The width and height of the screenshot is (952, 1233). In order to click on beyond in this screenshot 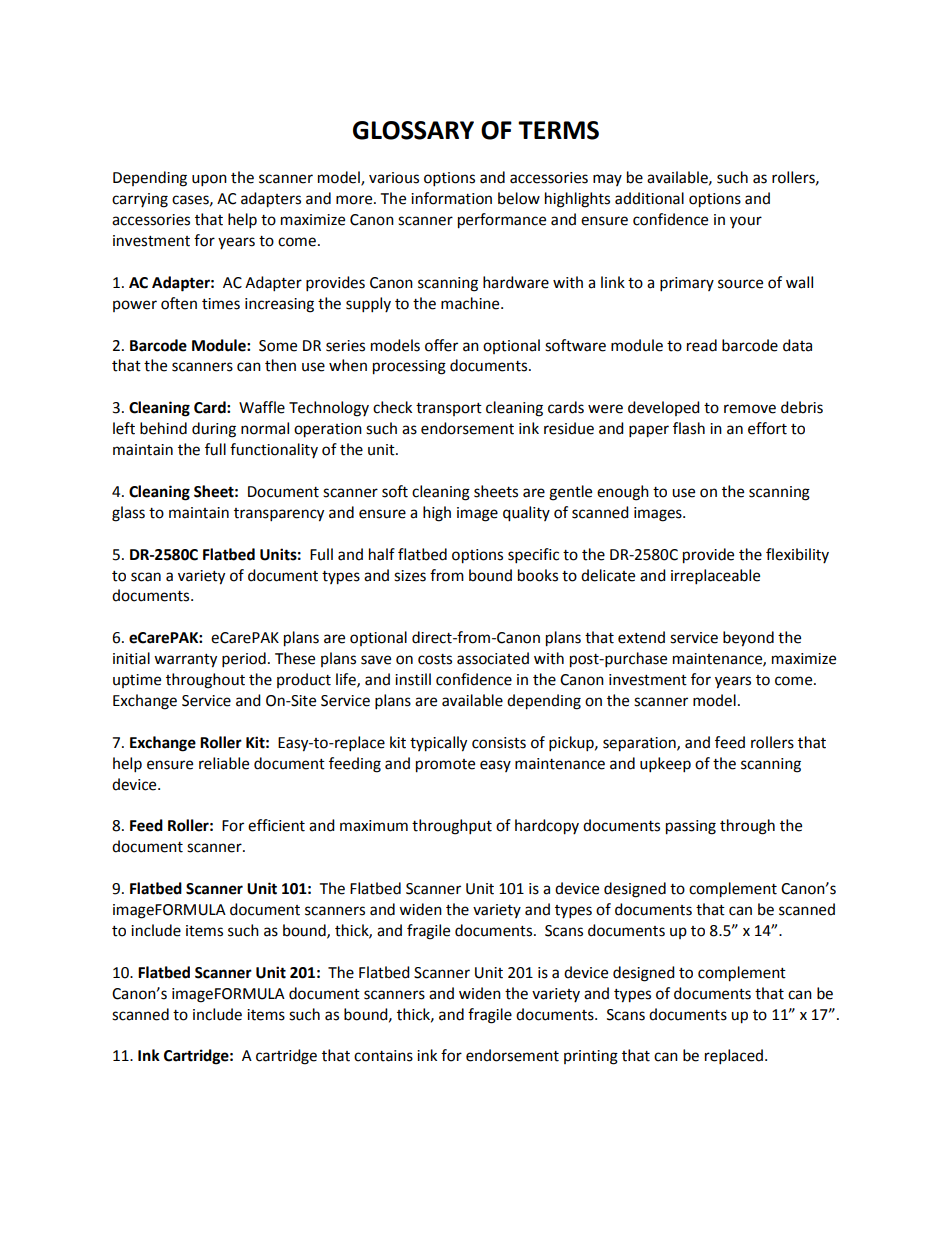, I will do `click(748, 639)`.
